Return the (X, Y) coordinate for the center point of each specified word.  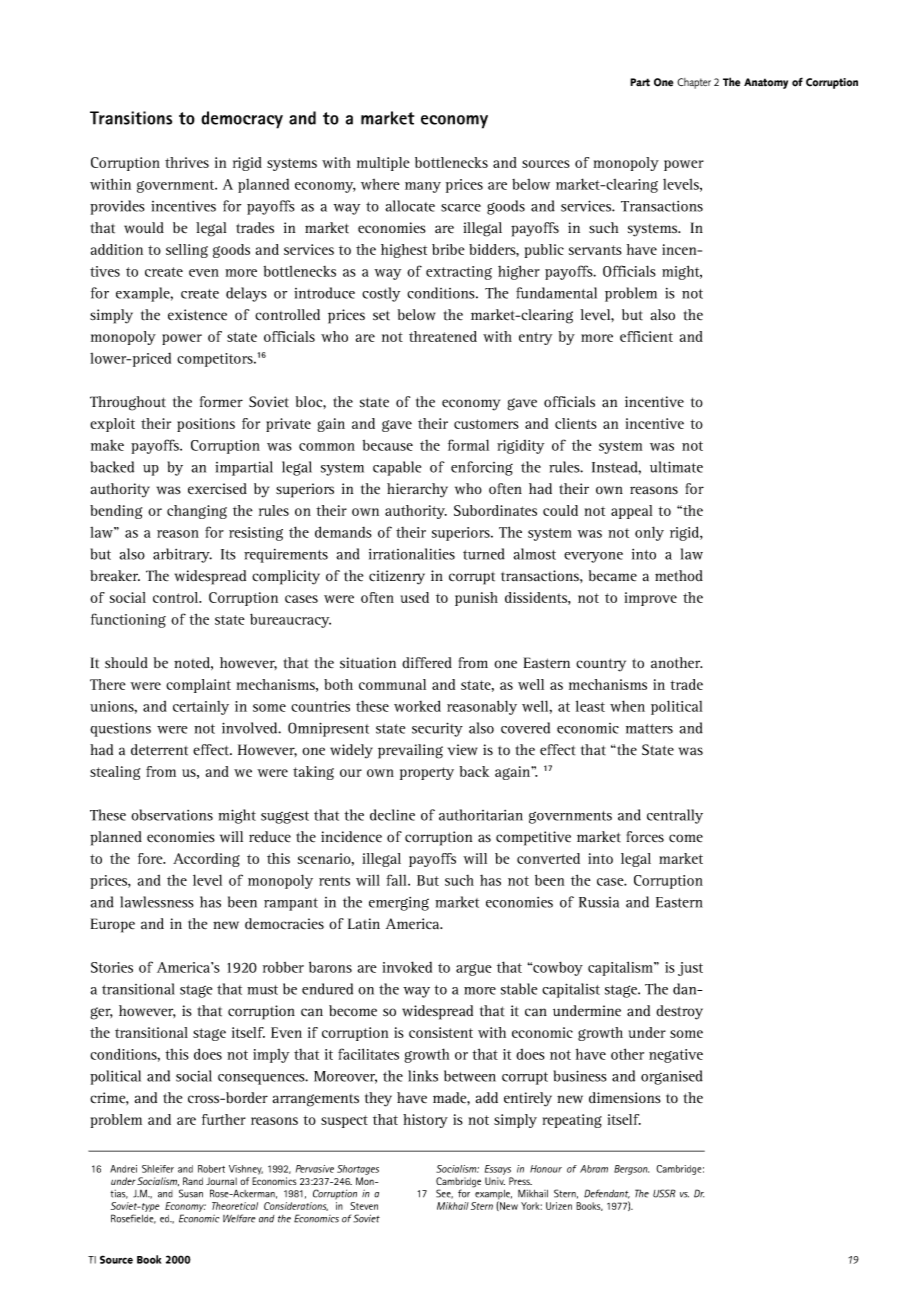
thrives (187, 162)
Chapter (694, 83)
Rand (193, 1181)
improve (651, 599)
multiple (383, 164)
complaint (198, 686)
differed (427, 663)
